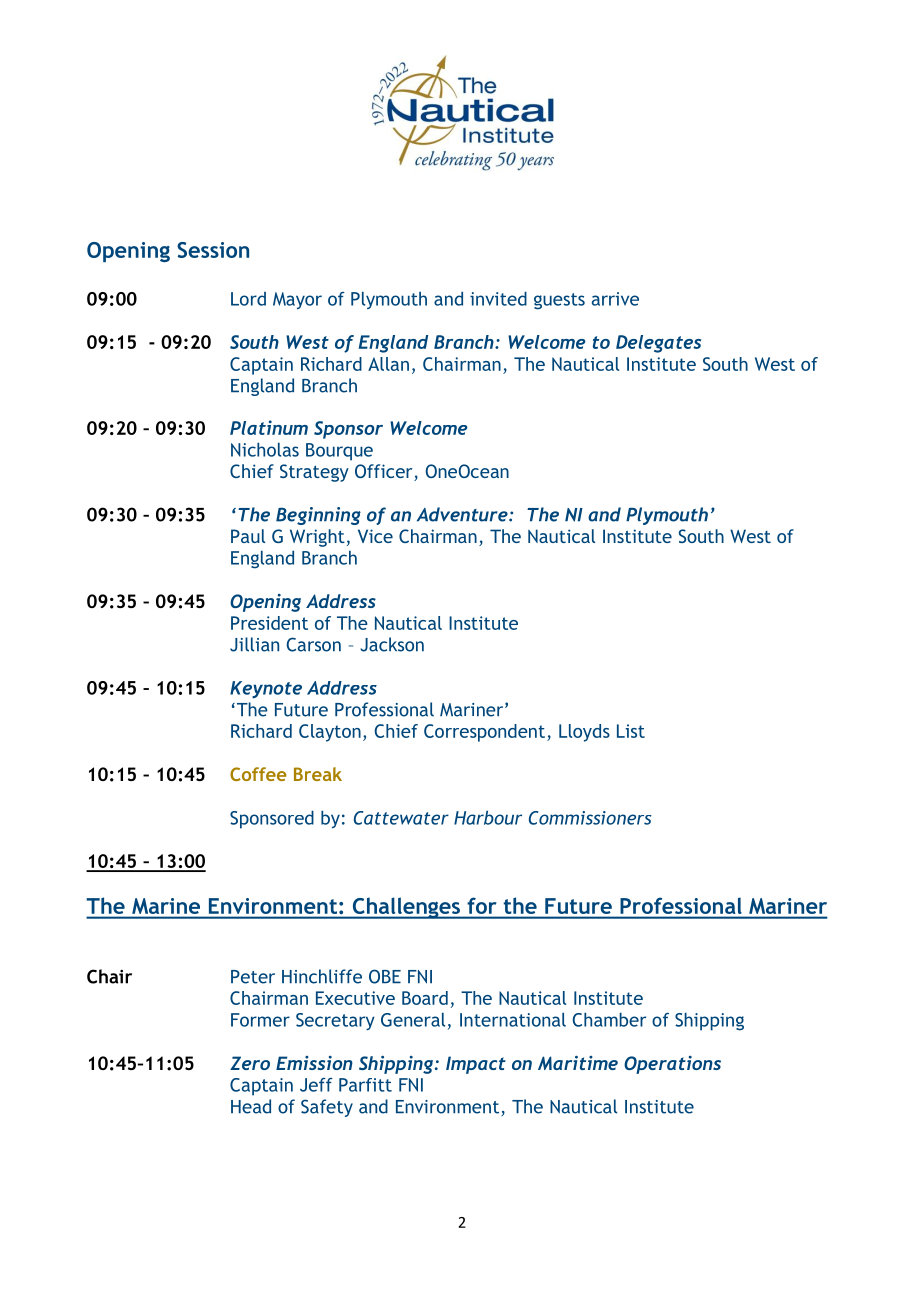 This screenshot has width=924, height=1308. What do you see at coordinates (392, 644) in the screenshot?
I see `Jackson` at bounding box center [392, 644].
